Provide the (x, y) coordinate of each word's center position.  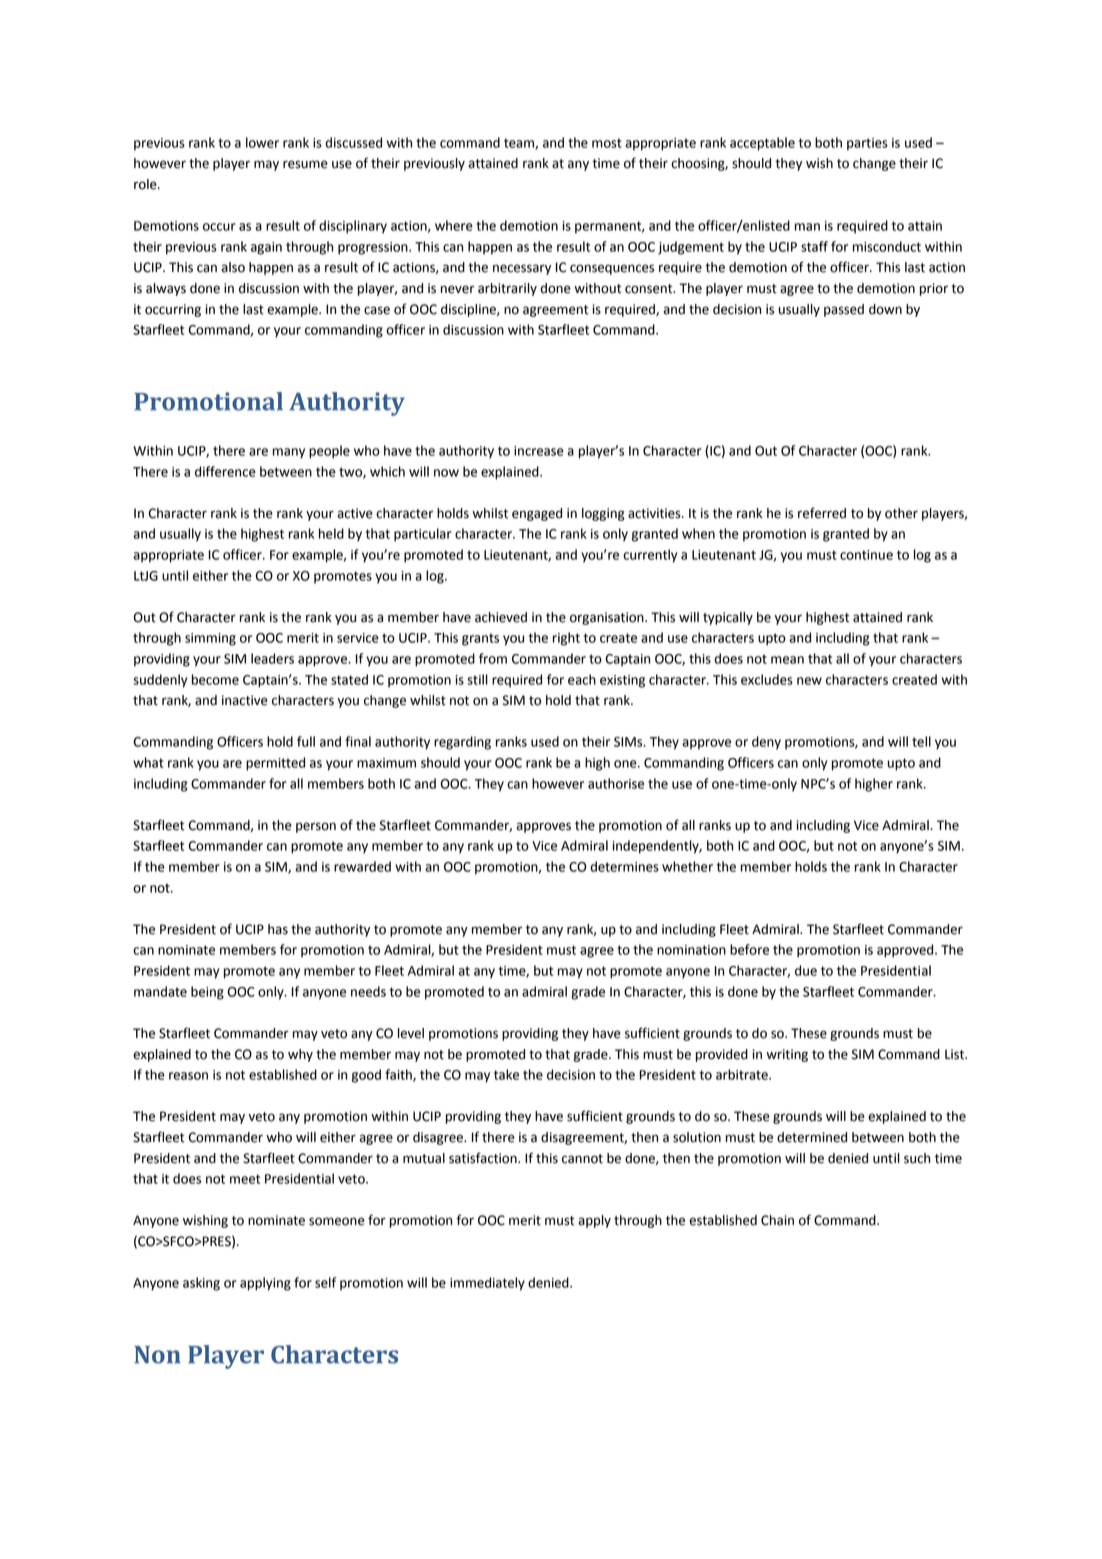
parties (867, 144)
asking (201, 1284)
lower (262, 142)
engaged (537, 514)
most (607, 143)
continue (866, 555)
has (278, 929)
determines (624, 866)
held (331, 533)
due (806, 970)
